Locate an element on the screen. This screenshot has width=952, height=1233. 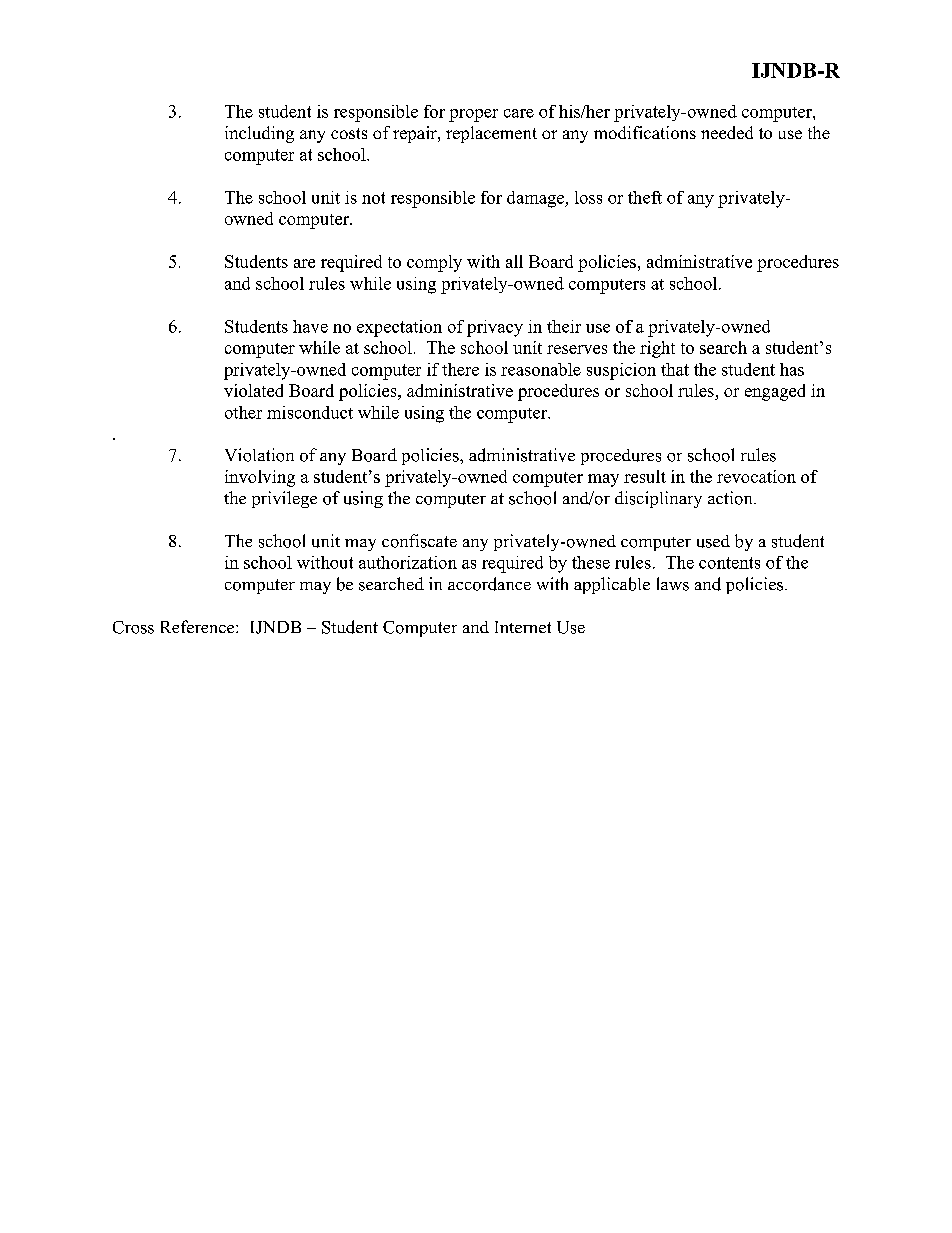
there is located at coordinates (460, 369).
